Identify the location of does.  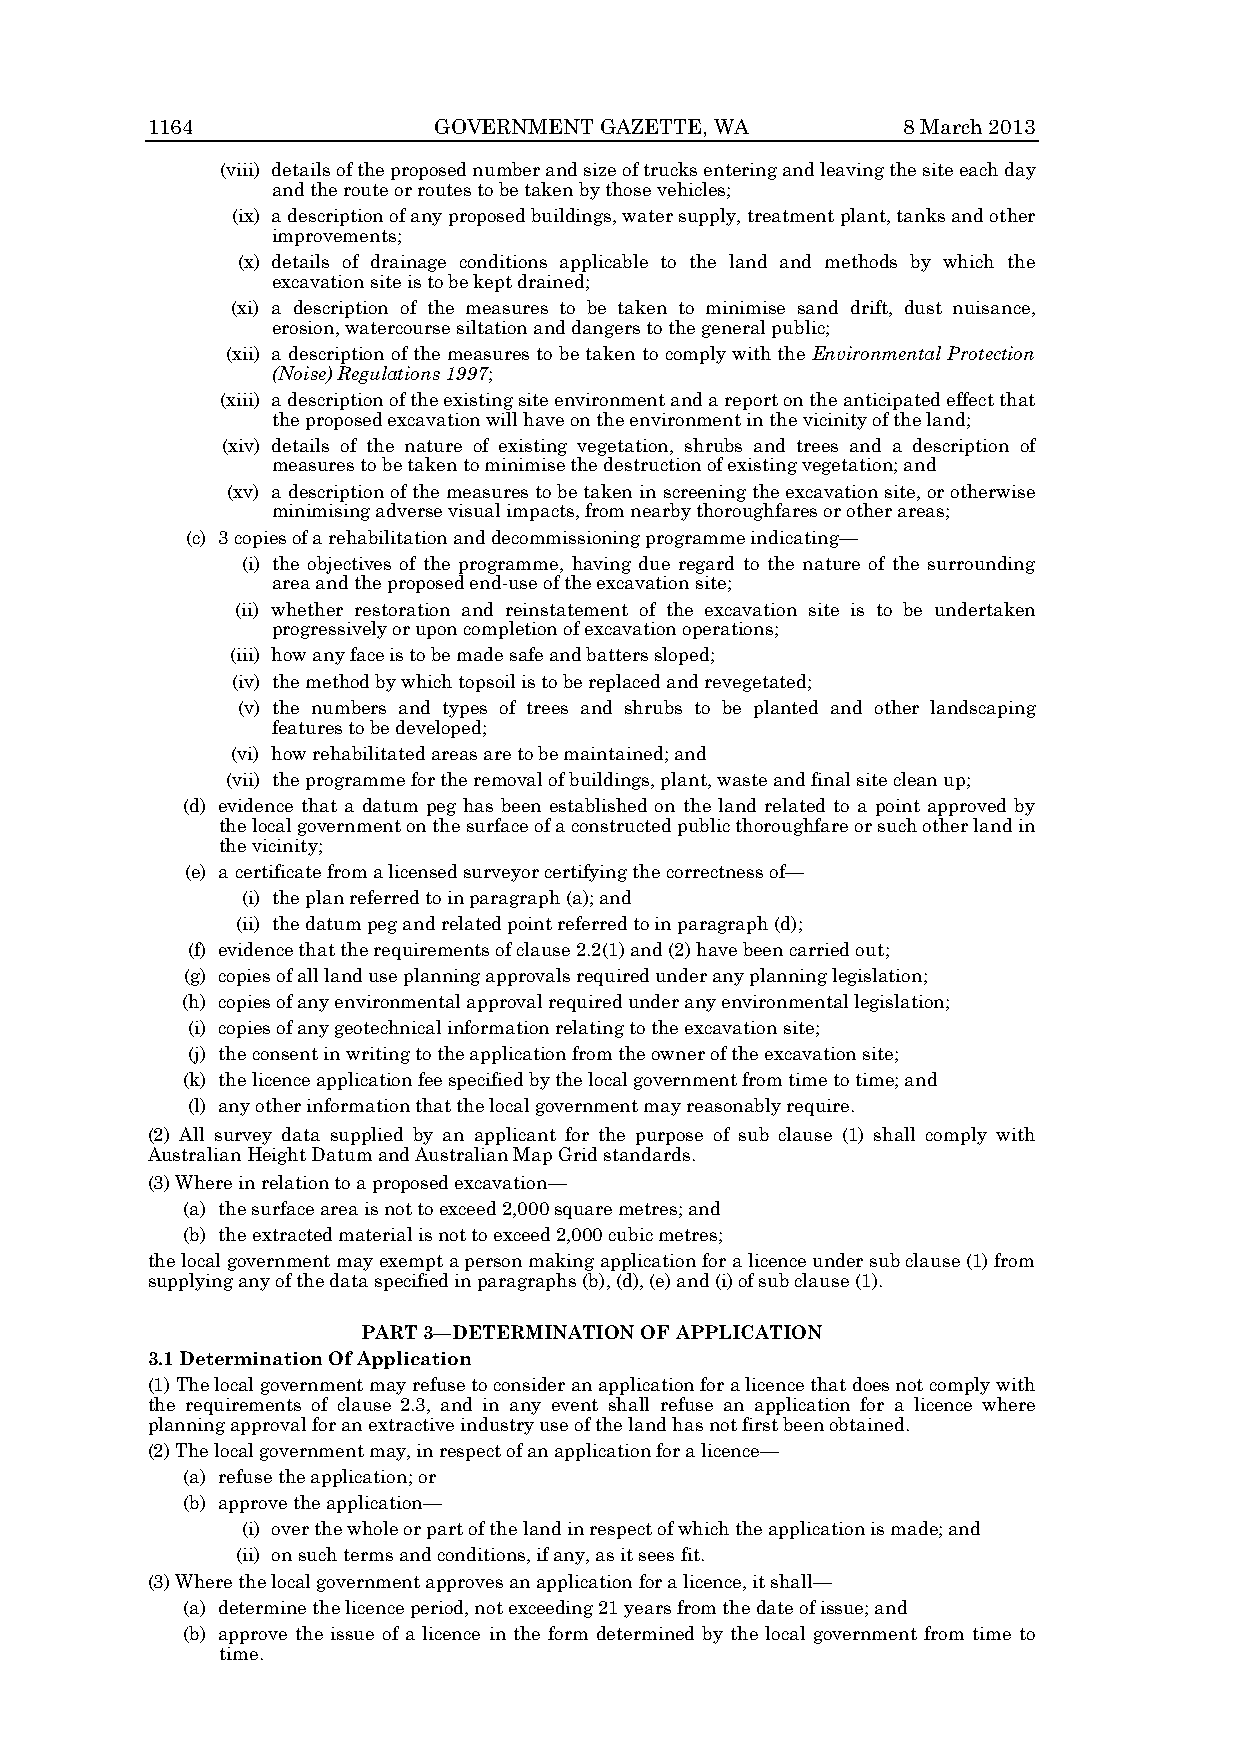
(871, 1384).
